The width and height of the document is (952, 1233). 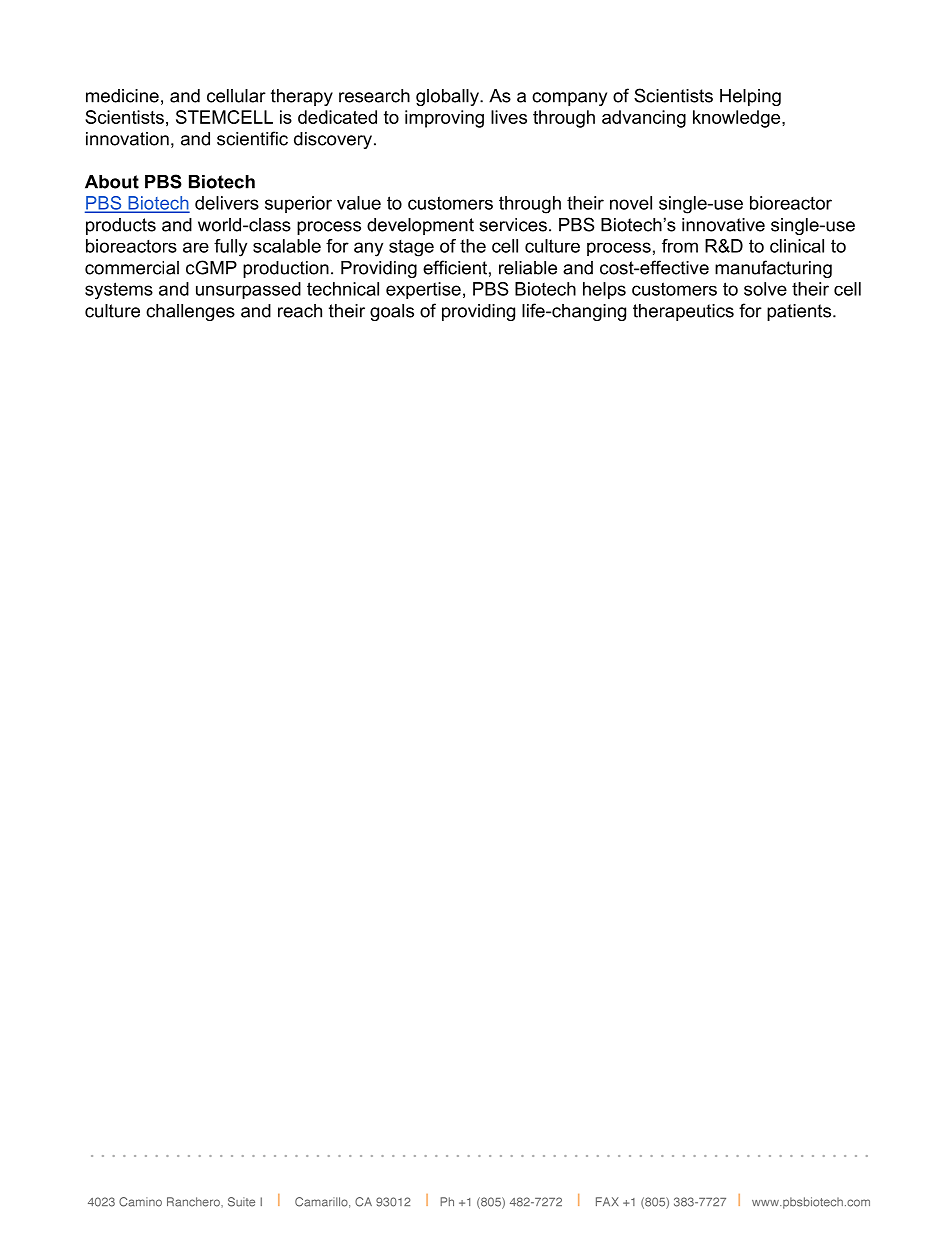 I want to click on medicine, so click(x=122, y=96).
